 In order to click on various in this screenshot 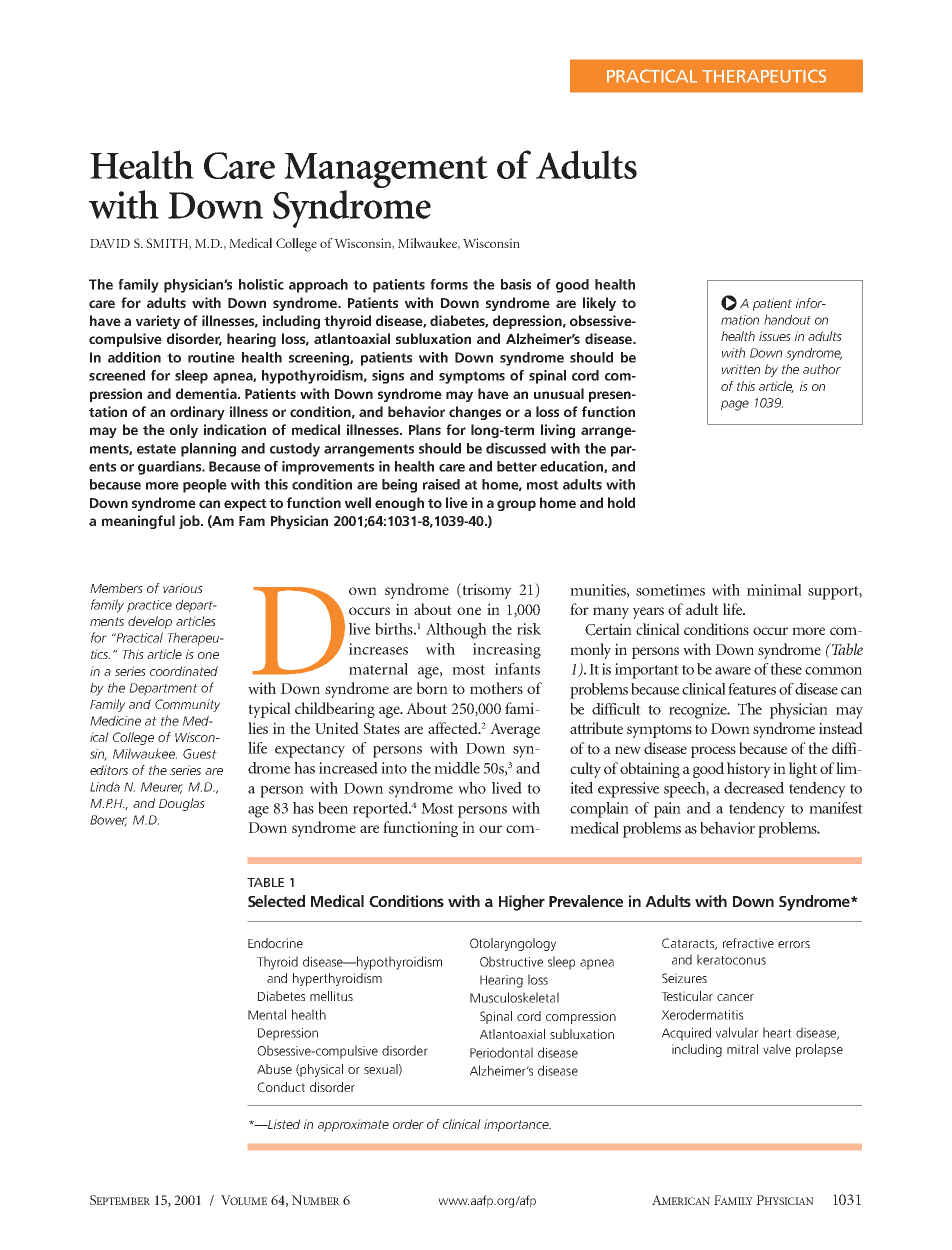, I will do `click(183, 588)`.
